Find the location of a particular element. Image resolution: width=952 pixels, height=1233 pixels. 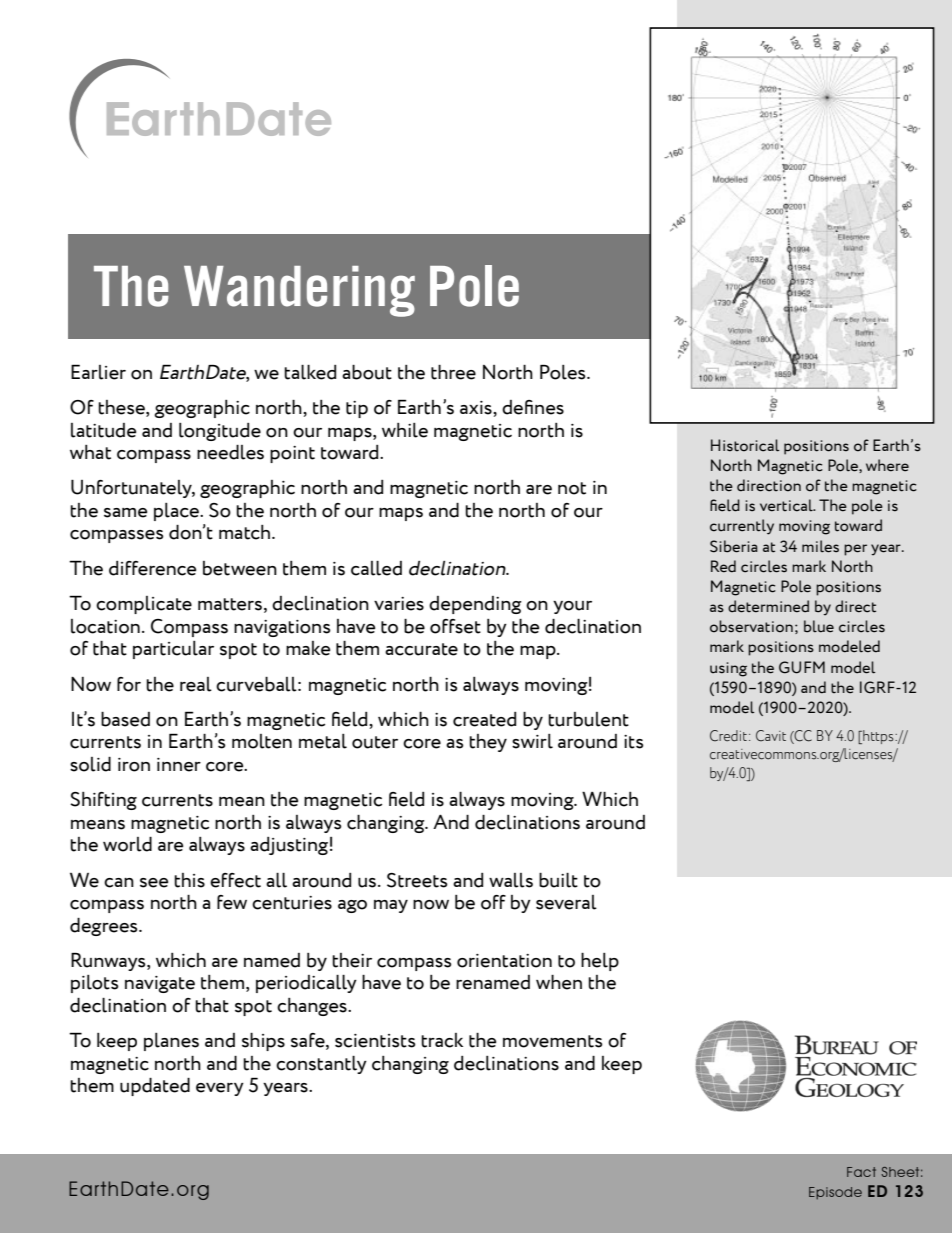

they is located at coordinates (488, 743).
